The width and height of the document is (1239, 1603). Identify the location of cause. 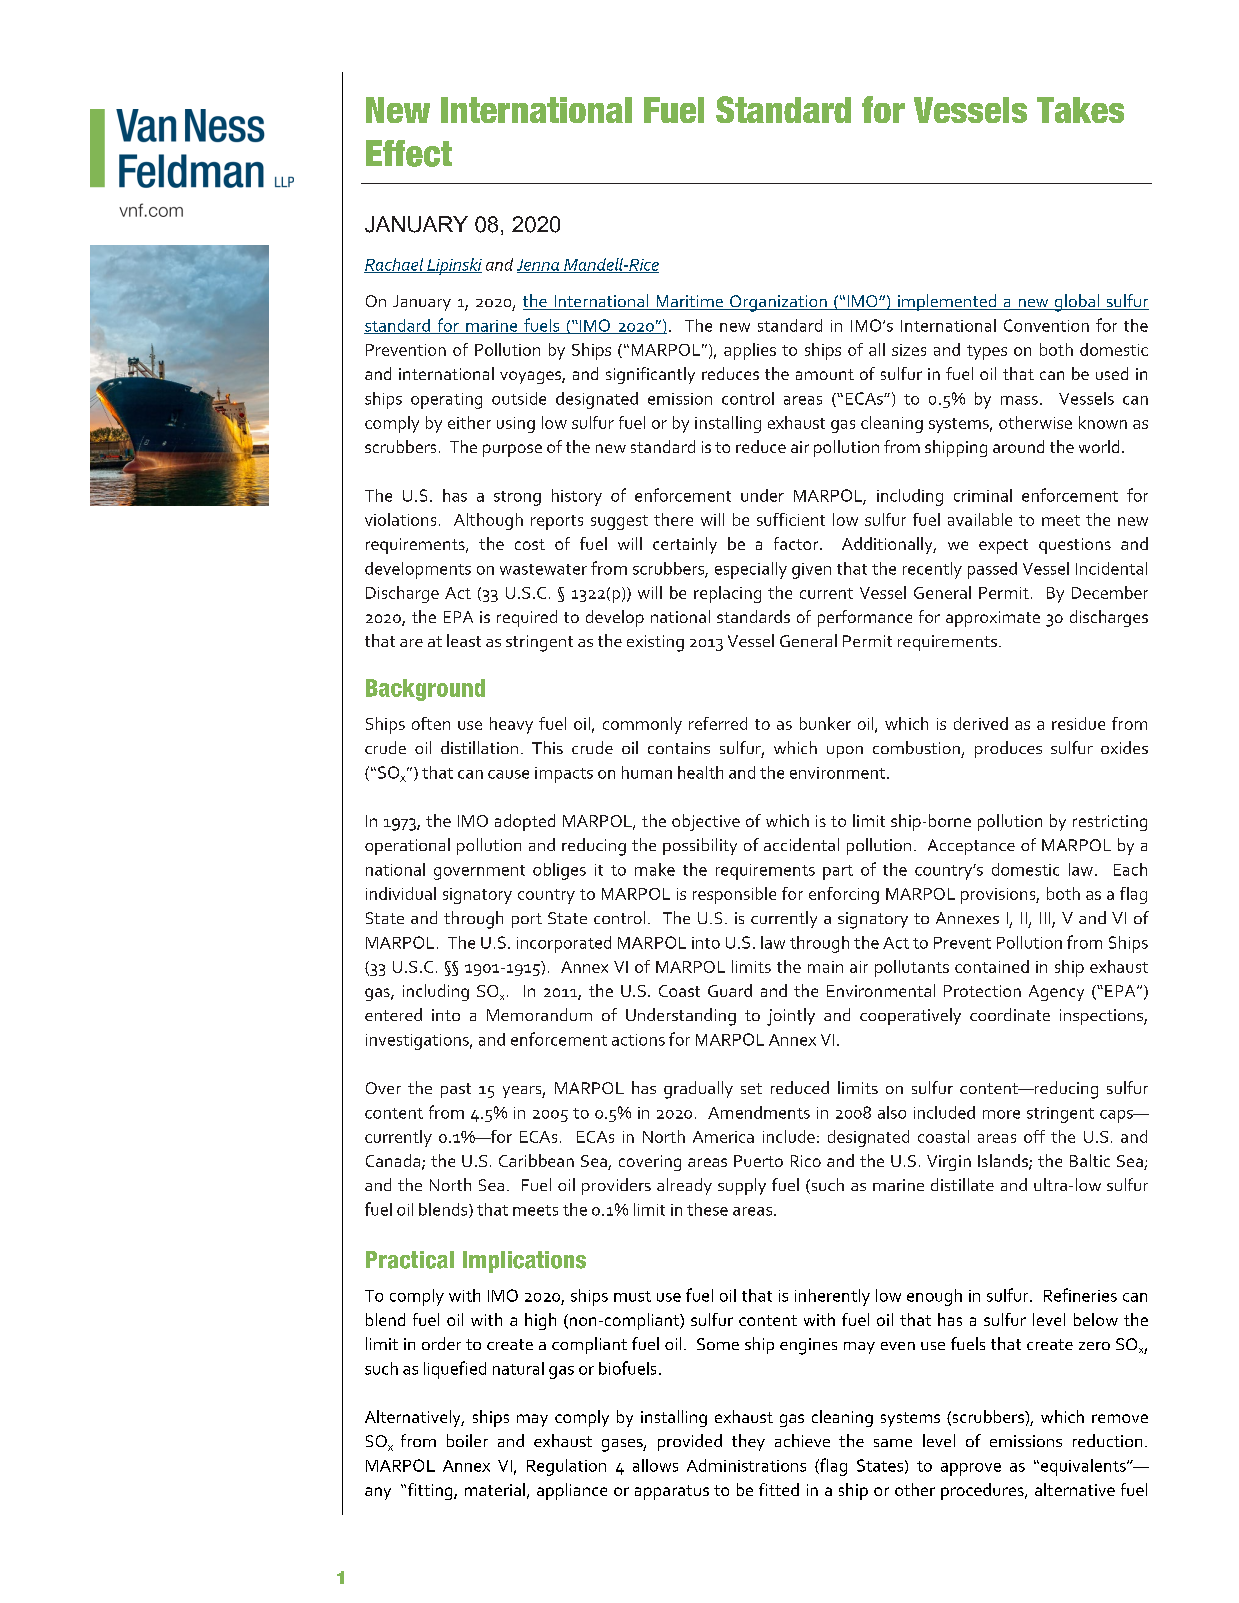
(508, 774).
